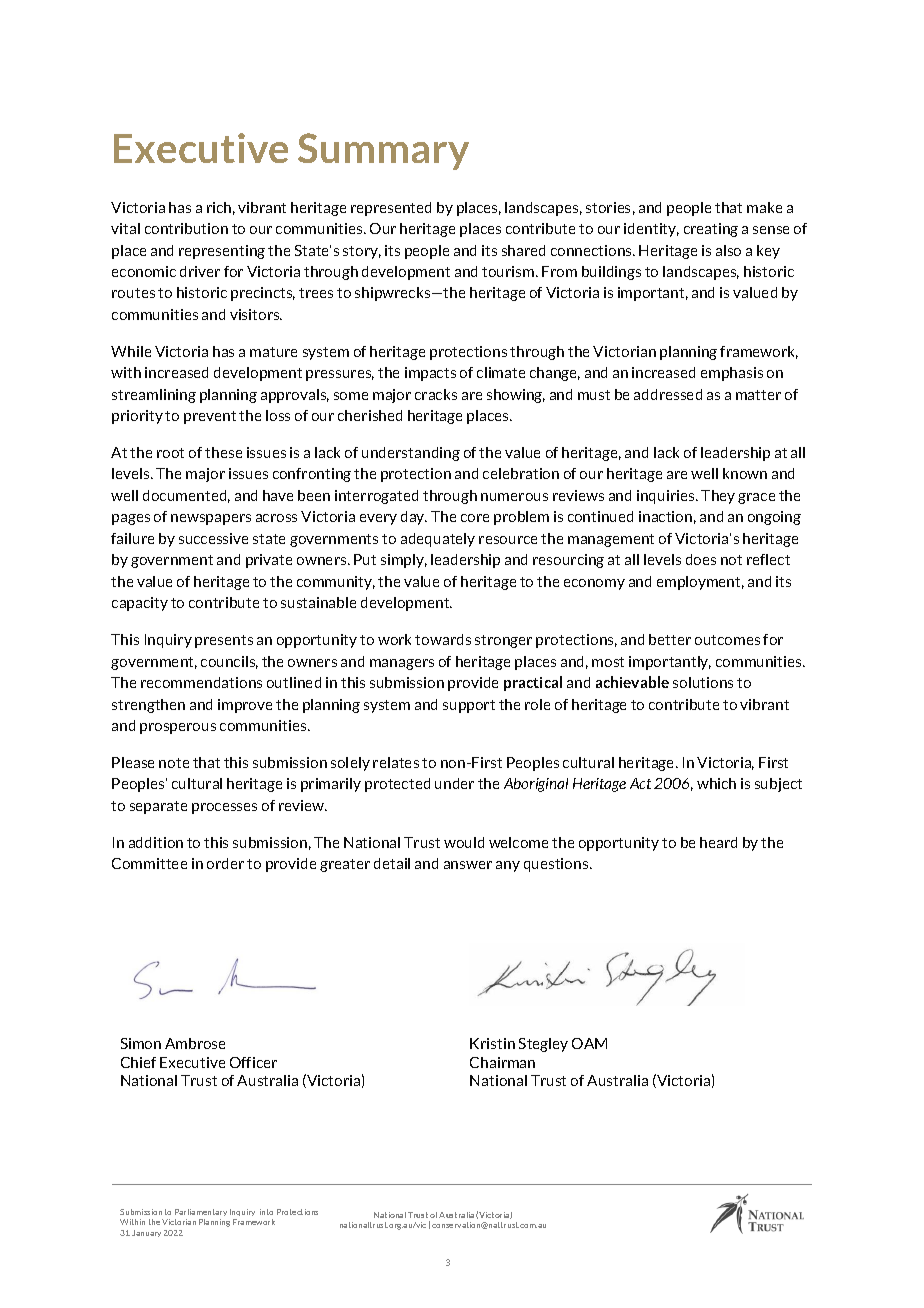  Describe the element at coordinates (711, 230) in the screenshot. I see `creating` at that location.
